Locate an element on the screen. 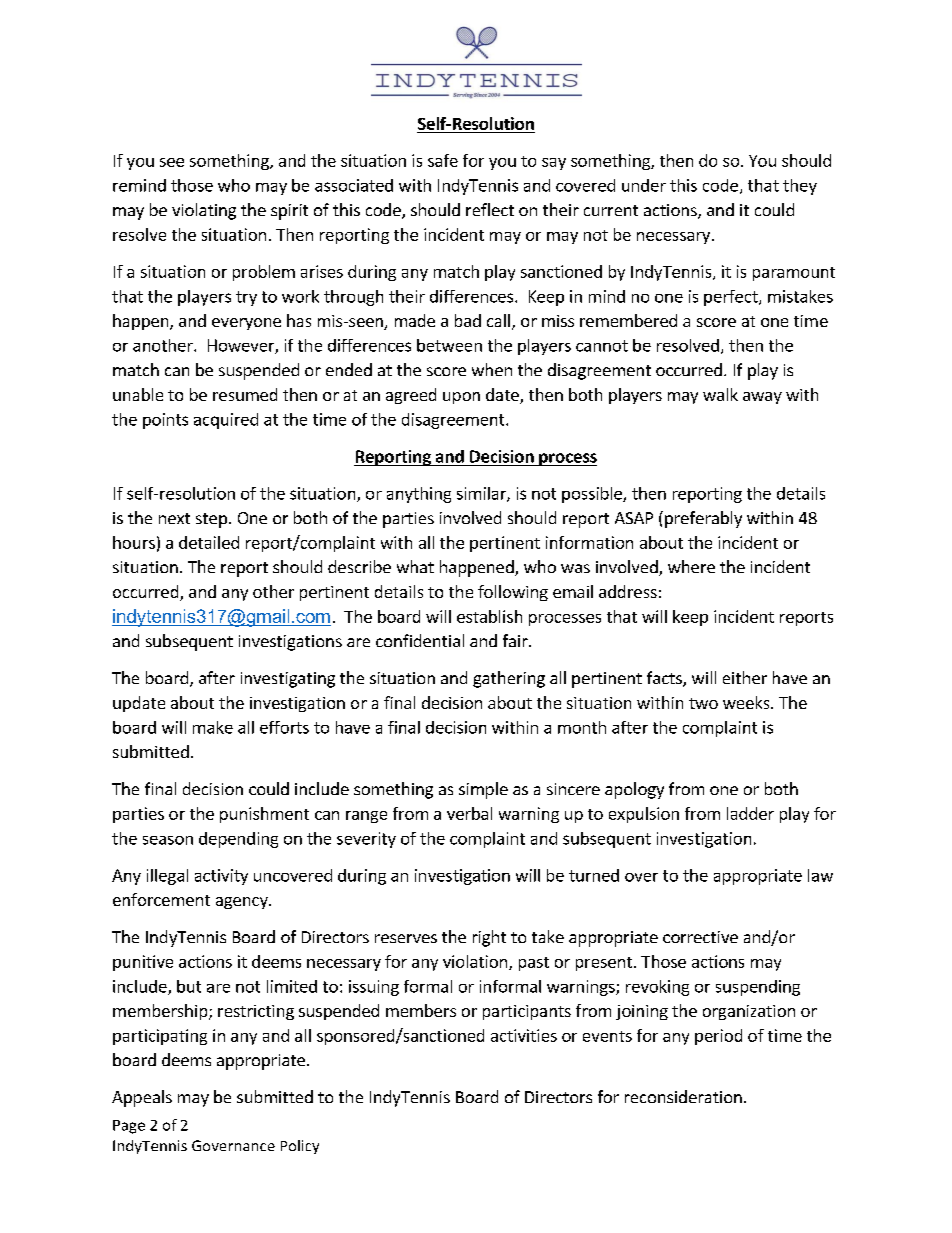  acquired is located at coordinates (226, 421).
